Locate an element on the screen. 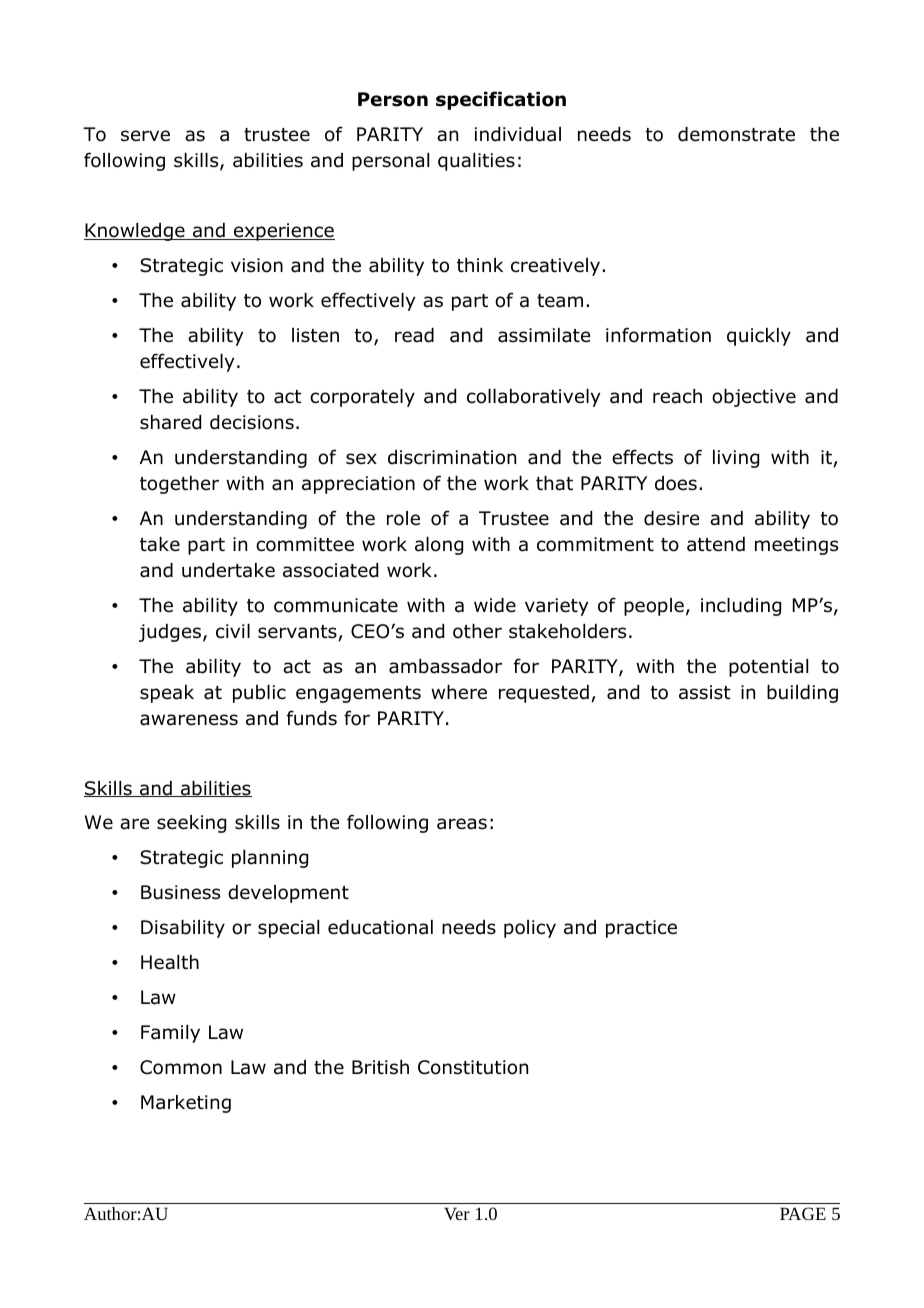 This screenshot has width=924, height=1308. serve is located at coordinates (145, 136).
